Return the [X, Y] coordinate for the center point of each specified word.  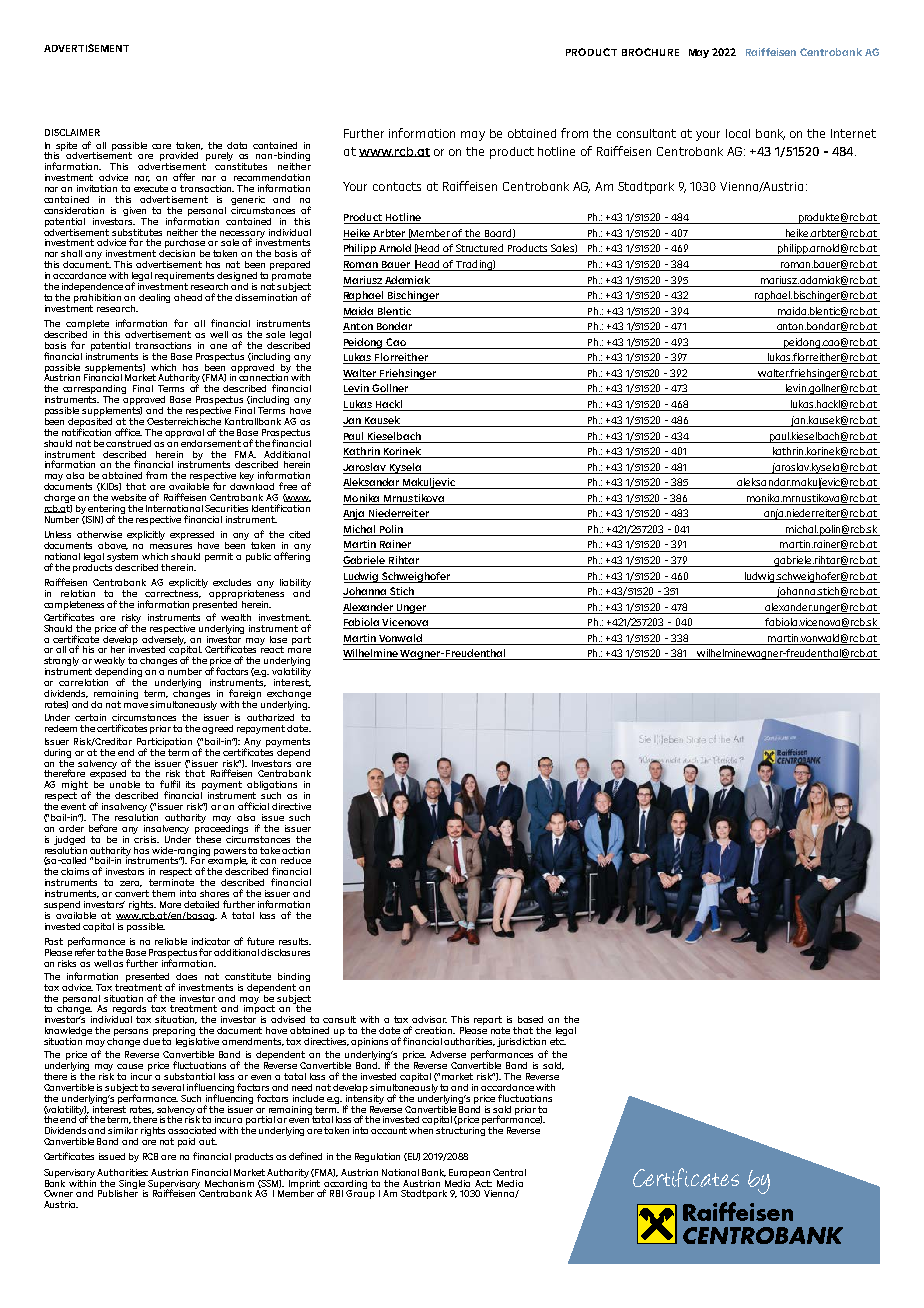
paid [186, 1142]
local [738, 133]
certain [90, 717]
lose [278, 639]
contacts [397, 186]
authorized [270, 717]
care [161, 146]
